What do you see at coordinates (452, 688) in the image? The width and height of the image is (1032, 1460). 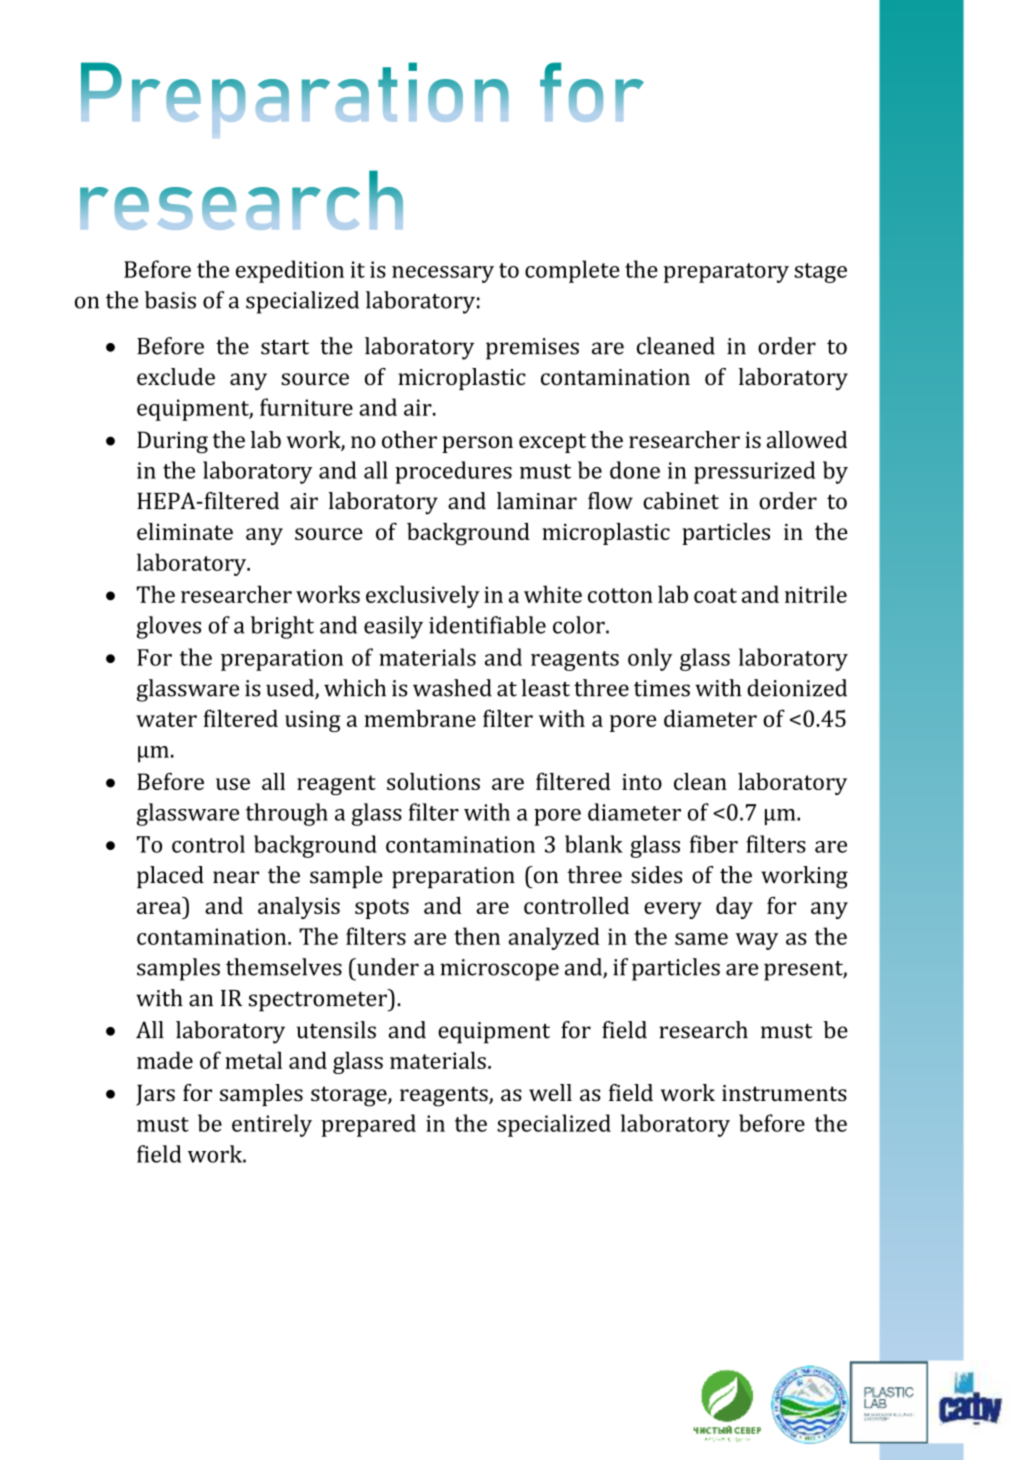 I see `washed` at bounding box center [452, 688].
